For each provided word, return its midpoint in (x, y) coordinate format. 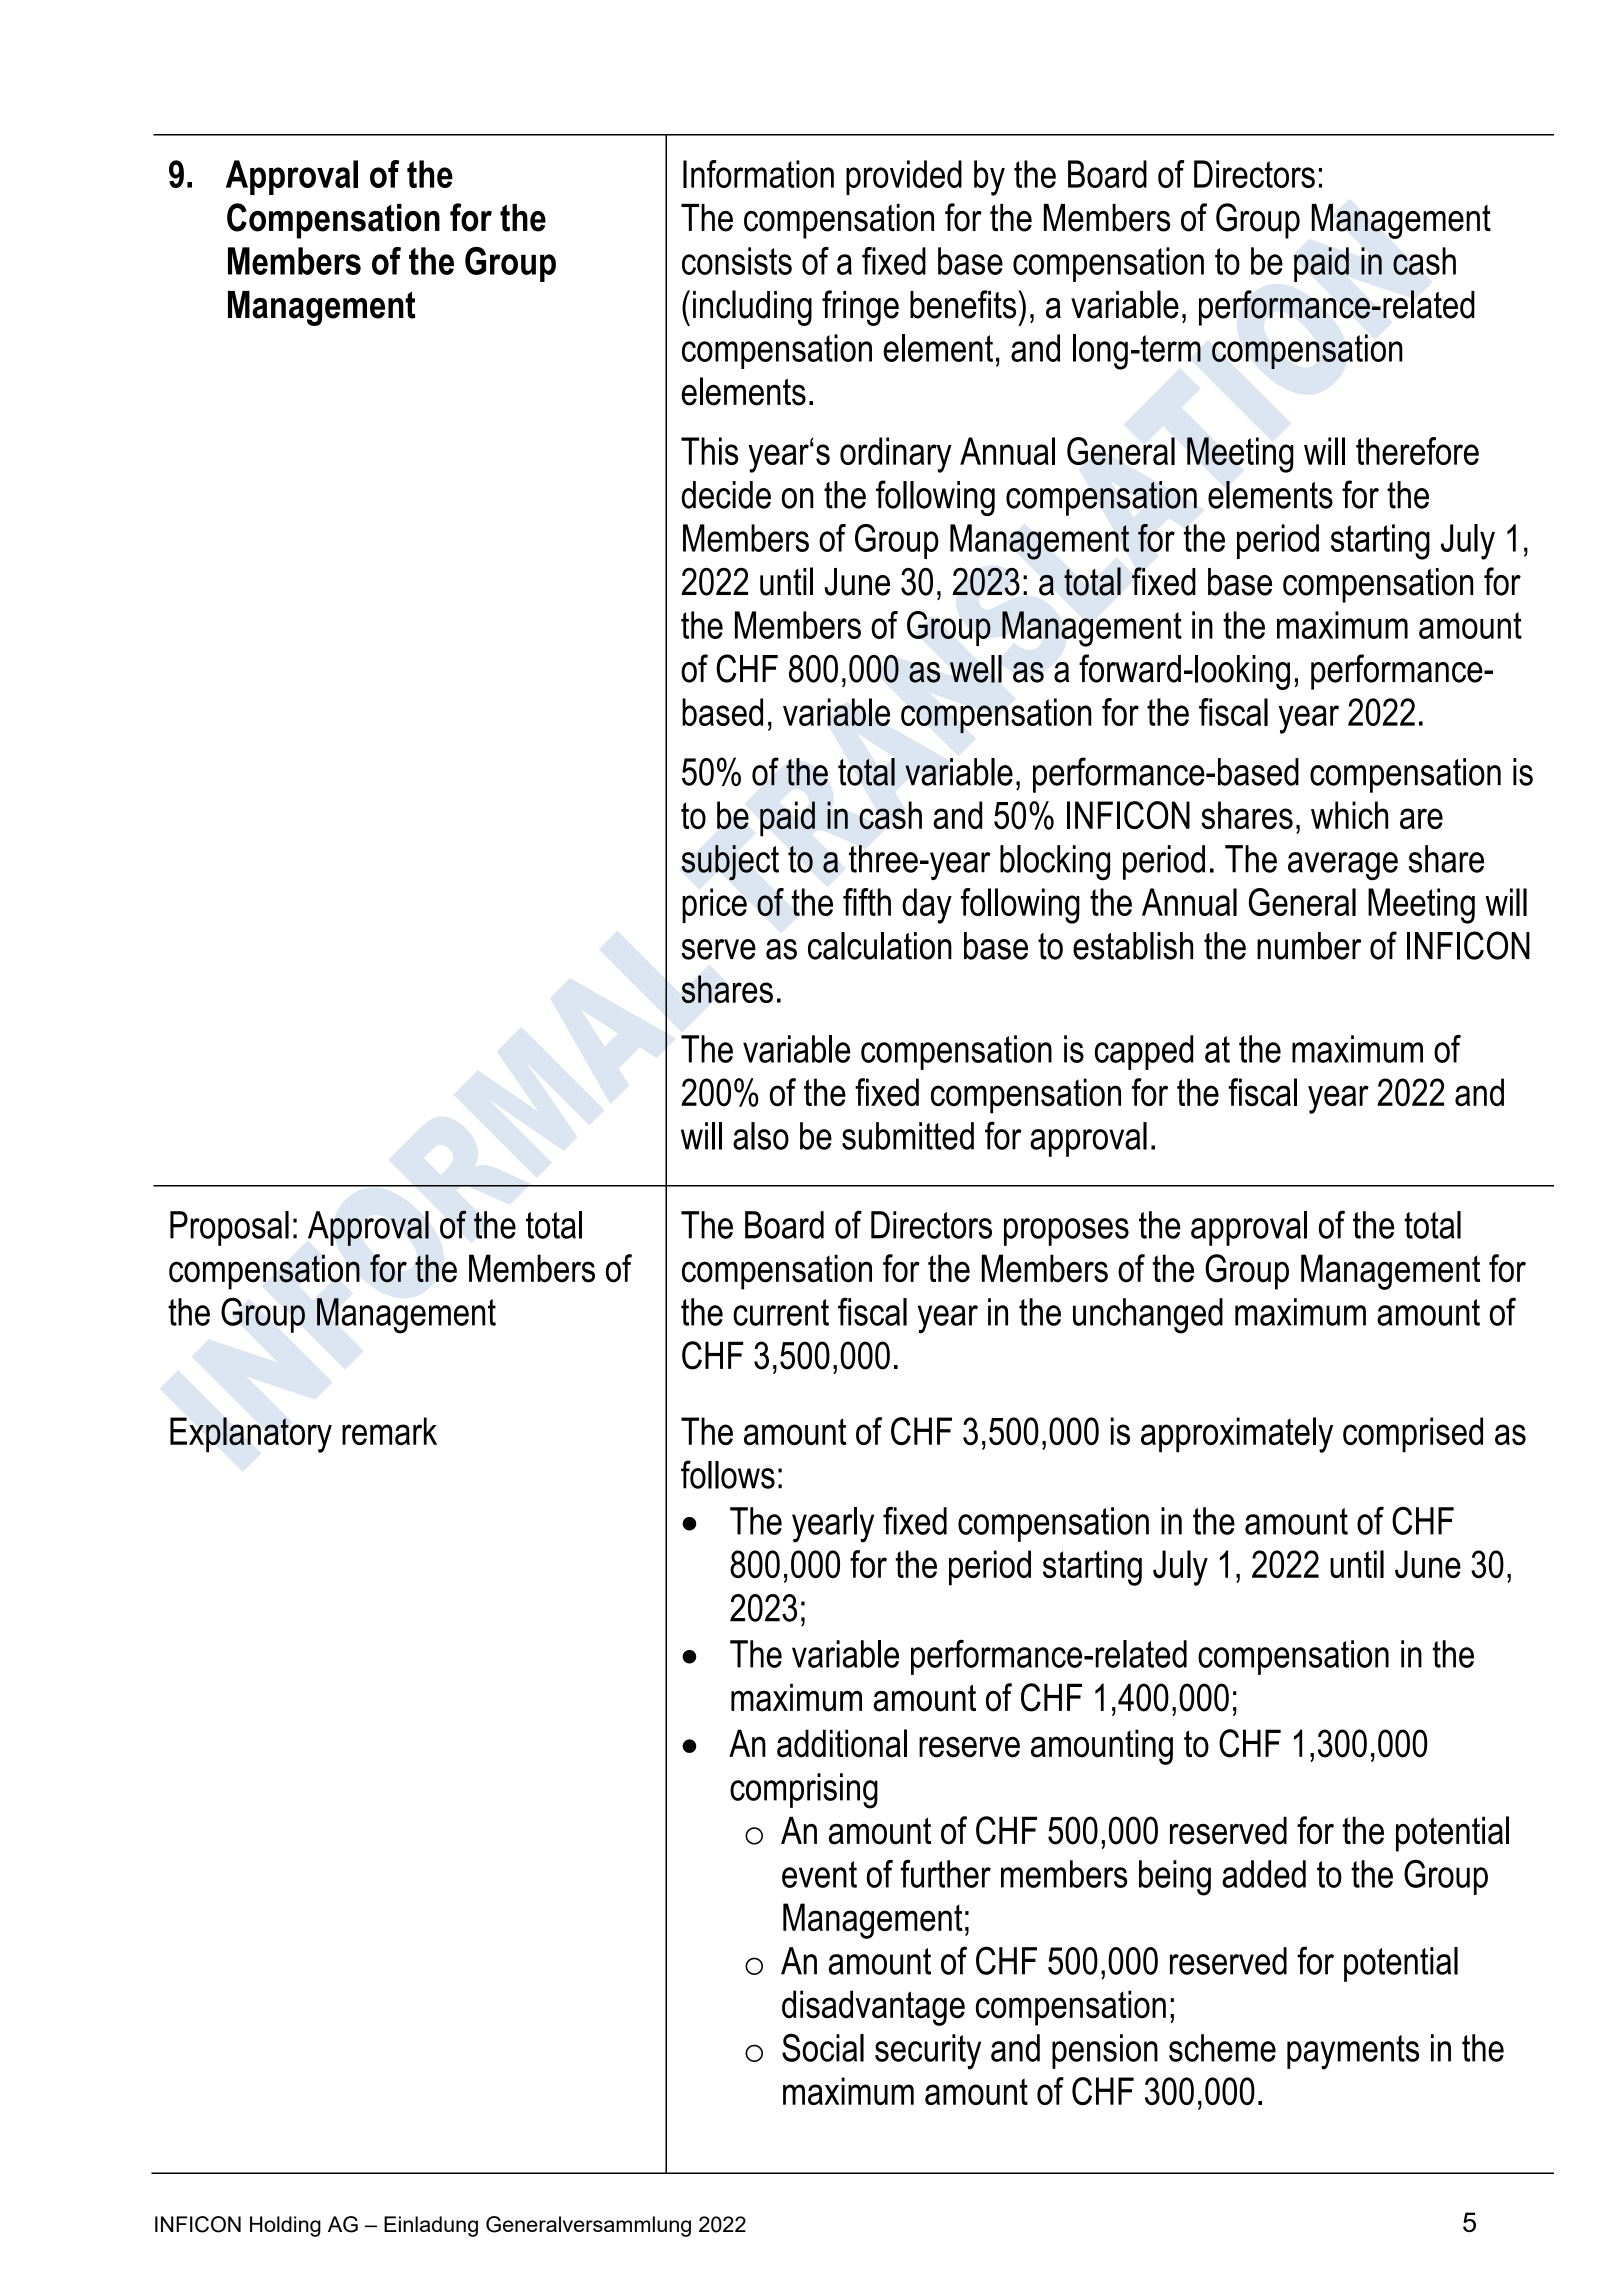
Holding (285, 2226)
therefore (1417, 451)
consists (737, 261)
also (761, 1136)
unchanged (1148, 1316)
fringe (860, 308)
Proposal (229, 1228)
